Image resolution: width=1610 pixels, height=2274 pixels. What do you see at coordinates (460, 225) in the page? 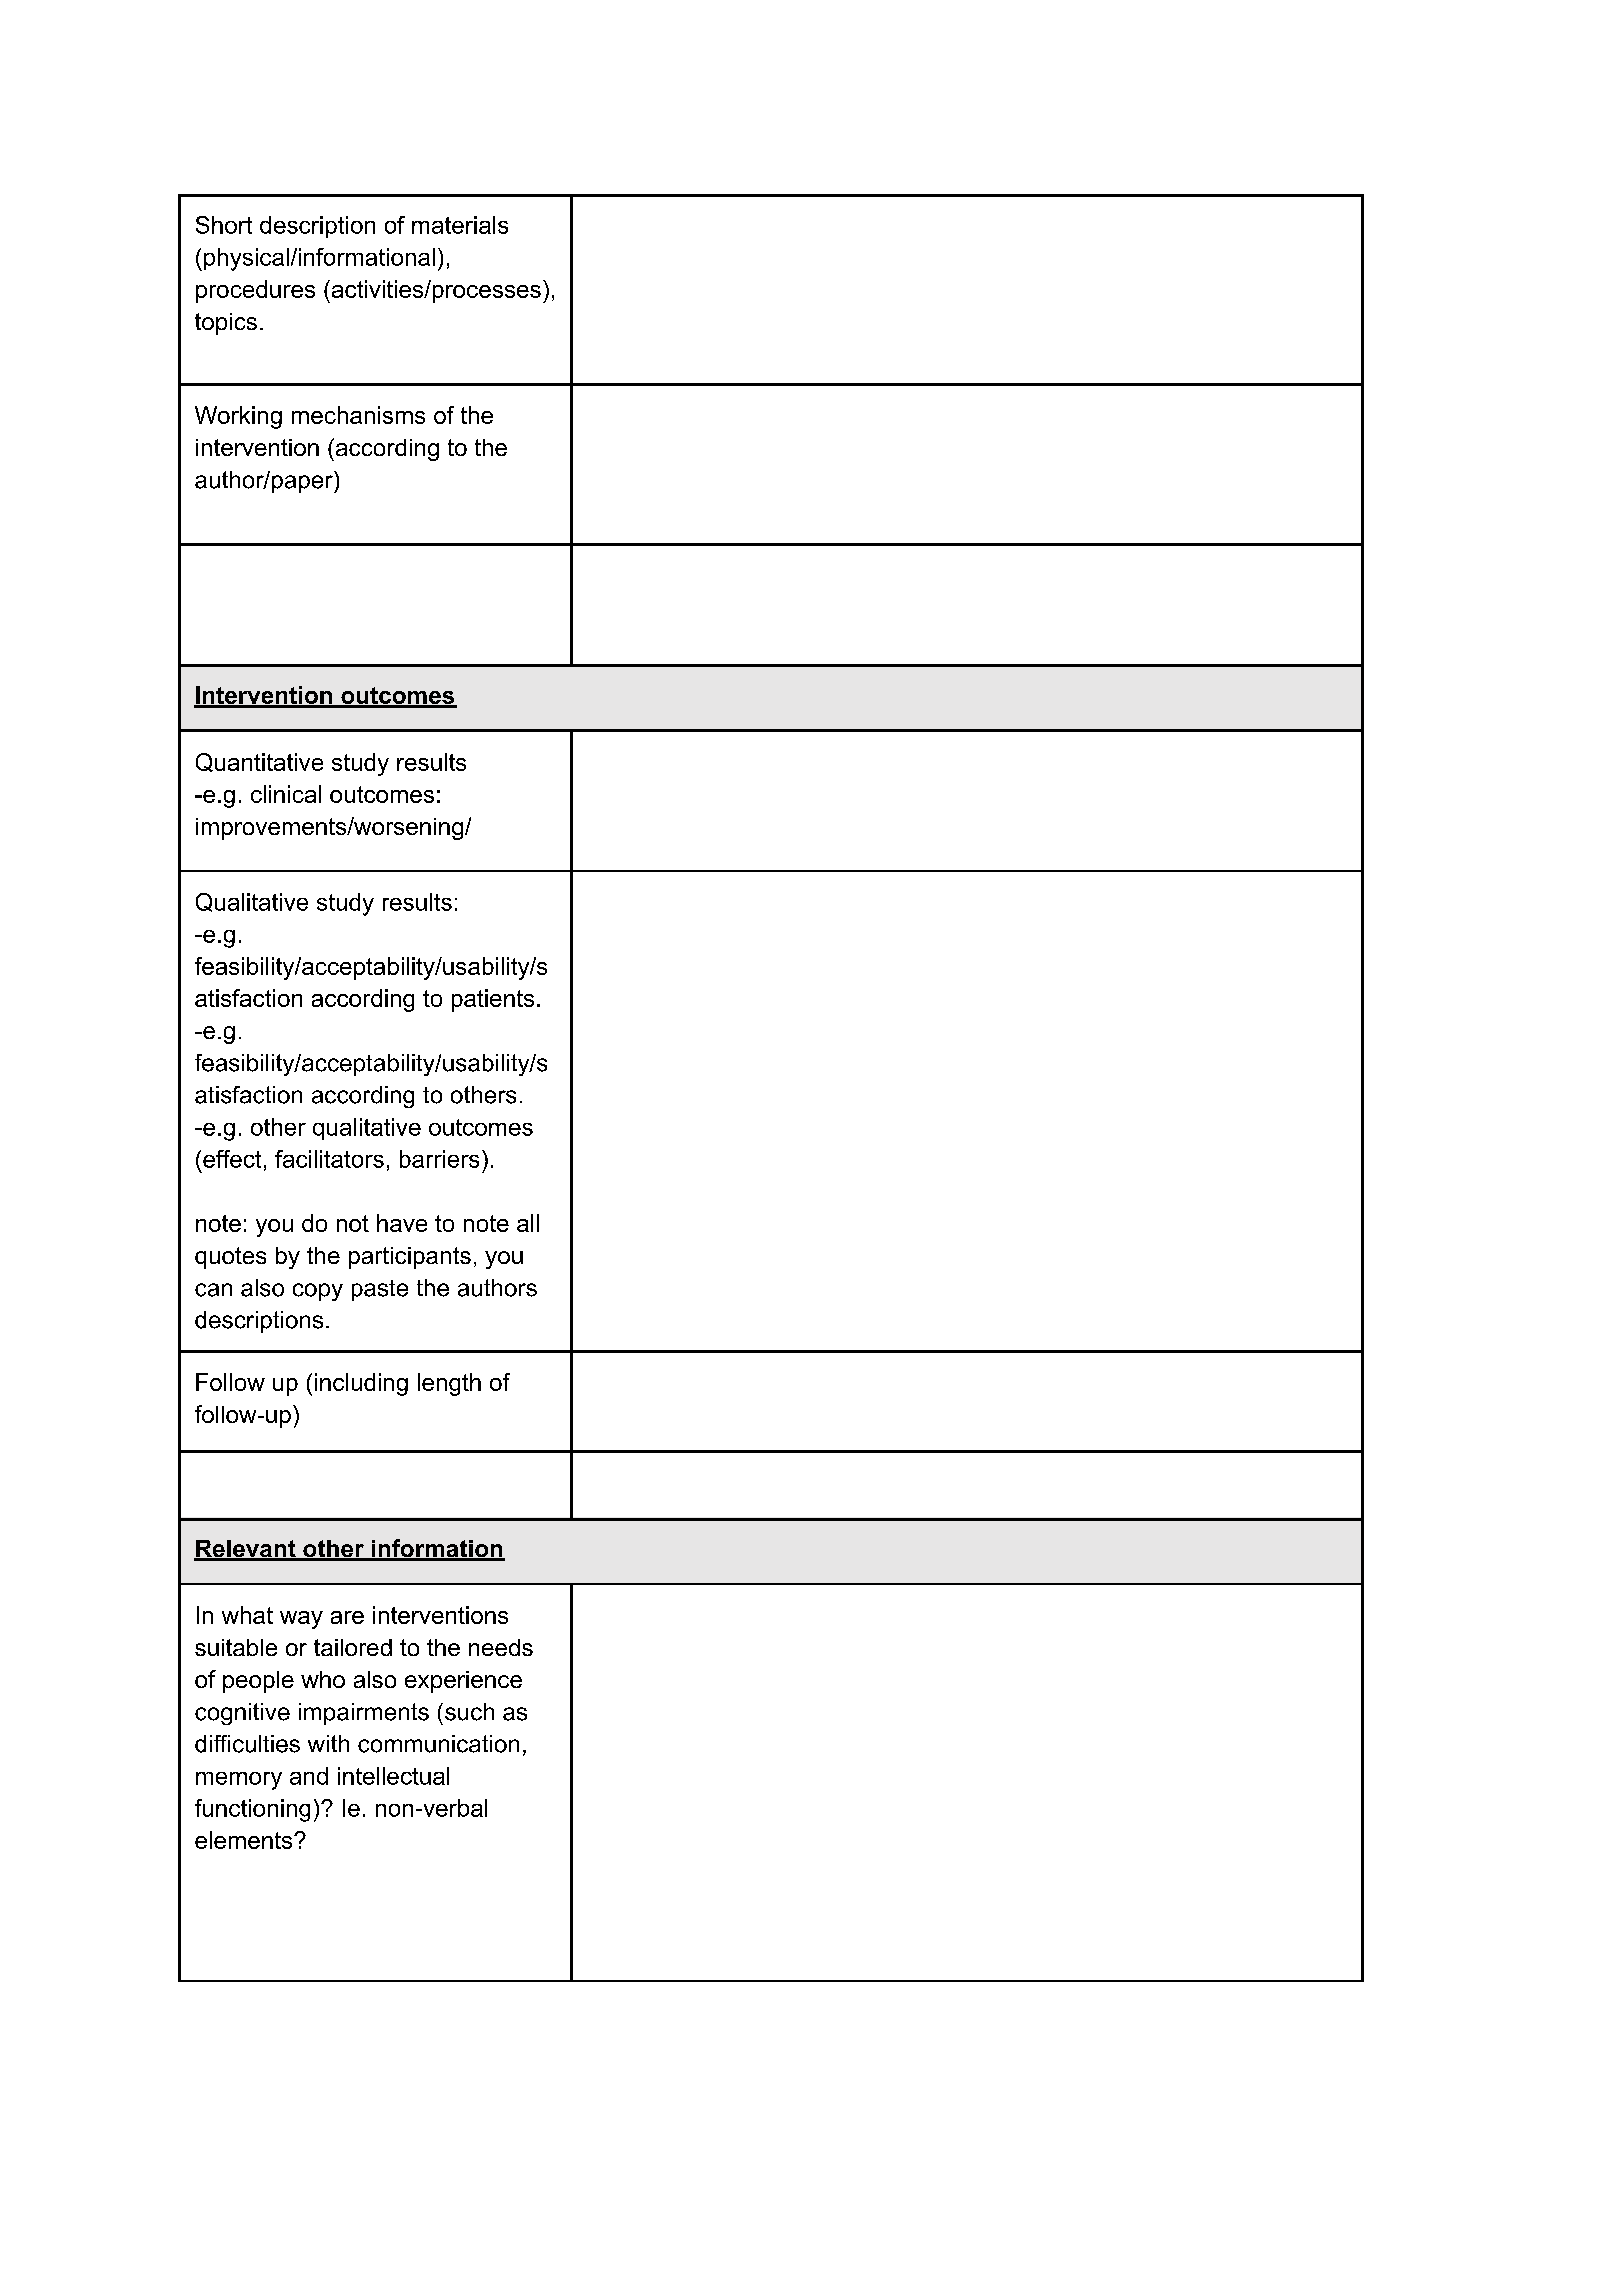
I see `materials` at bounding box center [460, 225].
